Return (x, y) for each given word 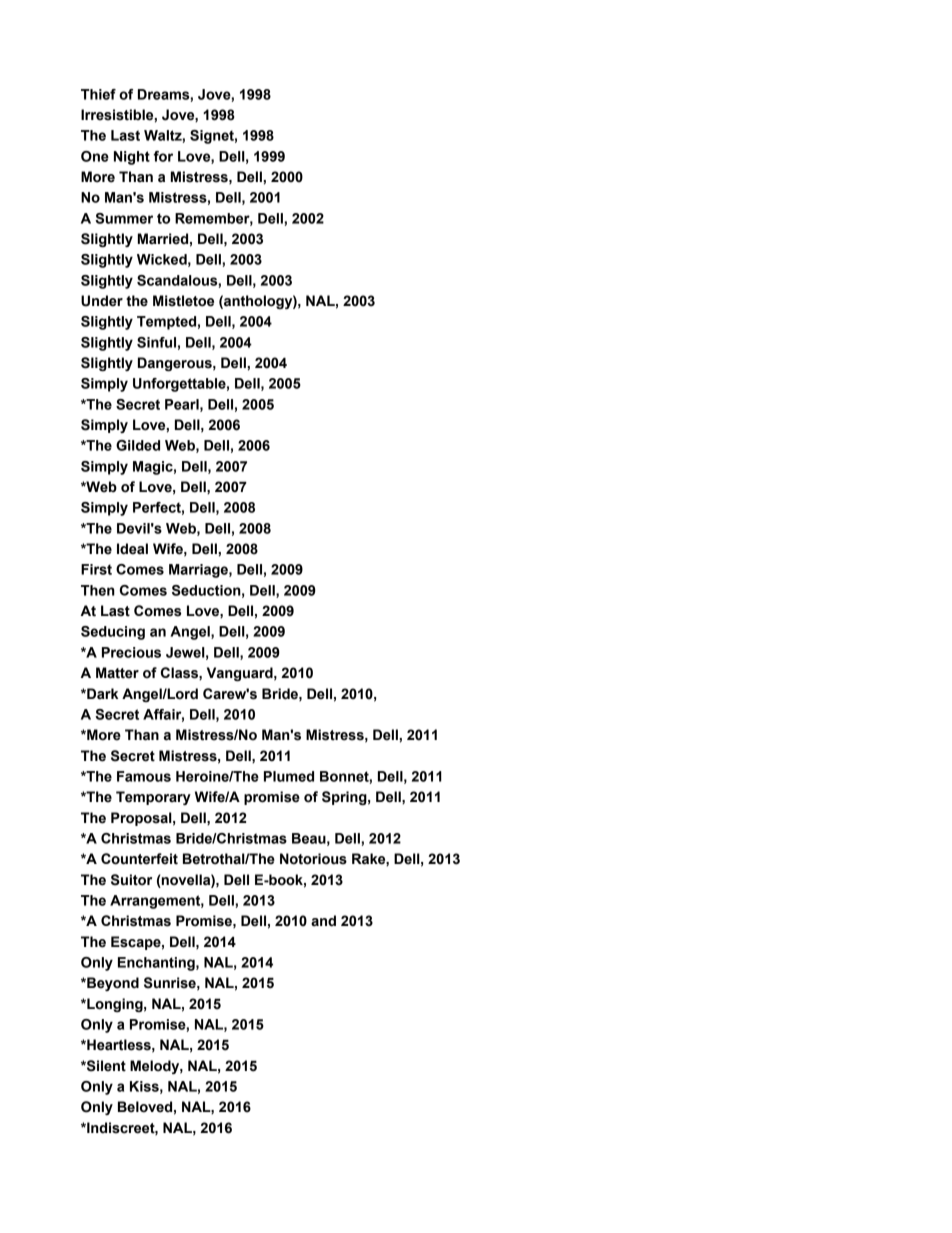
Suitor (131, 880)
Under (102, 301)
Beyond (112, 984)
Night (132, 158)
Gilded (138, 445)
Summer (124, 218)
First (96, 569)
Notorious (313, 859)
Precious (131, 652)
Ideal (132, 549)
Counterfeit (139, 859)
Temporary (153, 798)
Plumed (289, 776)
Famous (144, 776)
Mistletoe (183, 301)
